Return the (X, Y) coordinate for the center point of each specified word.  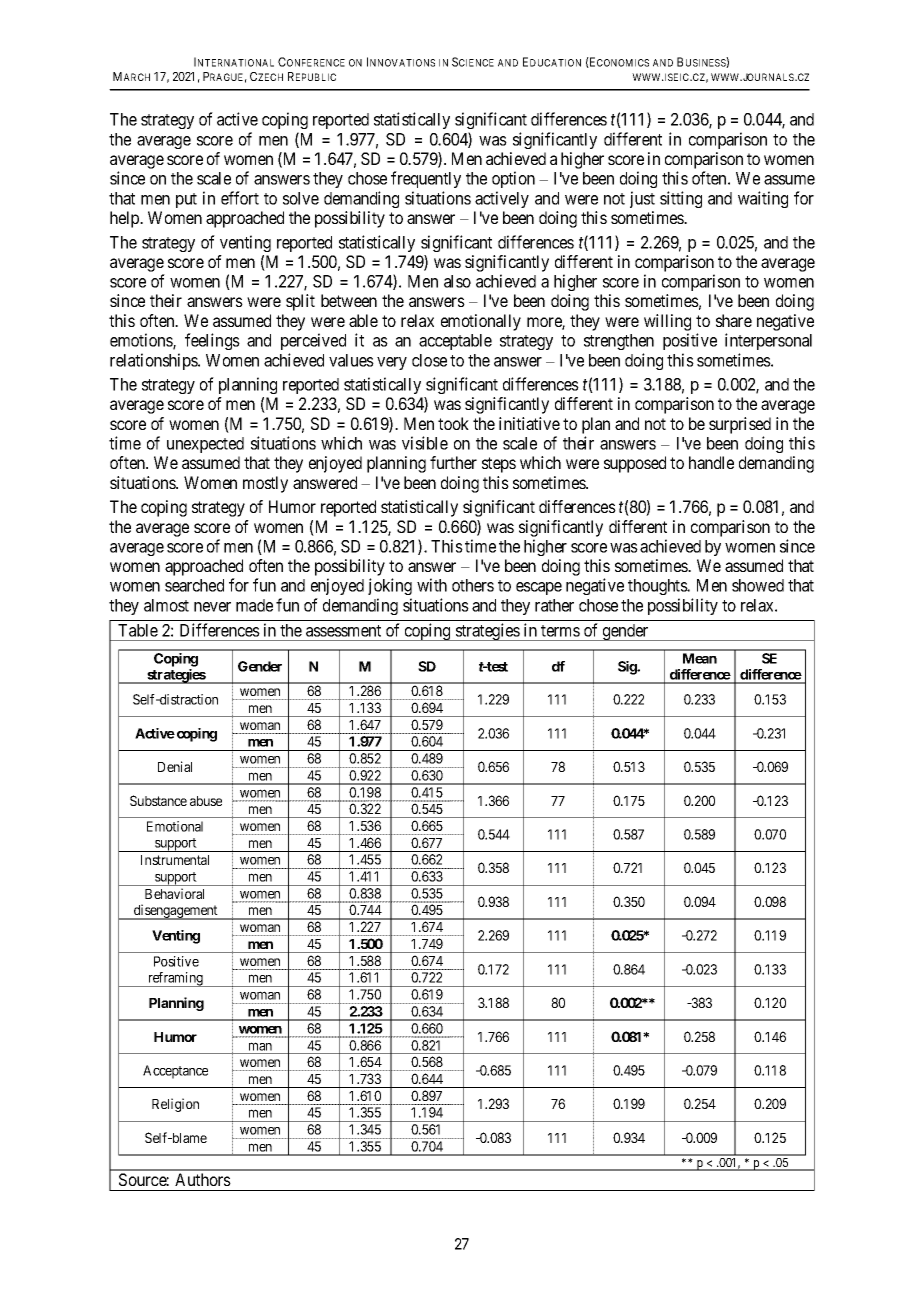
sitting (681, 199)
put (186, 200)
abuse (206, 801)
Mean (700, 658)
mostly (265, 484)
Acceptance (175, 1072)
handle (711, 462)
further (453, 462)
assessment (343, 631)
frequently (426, 179)
